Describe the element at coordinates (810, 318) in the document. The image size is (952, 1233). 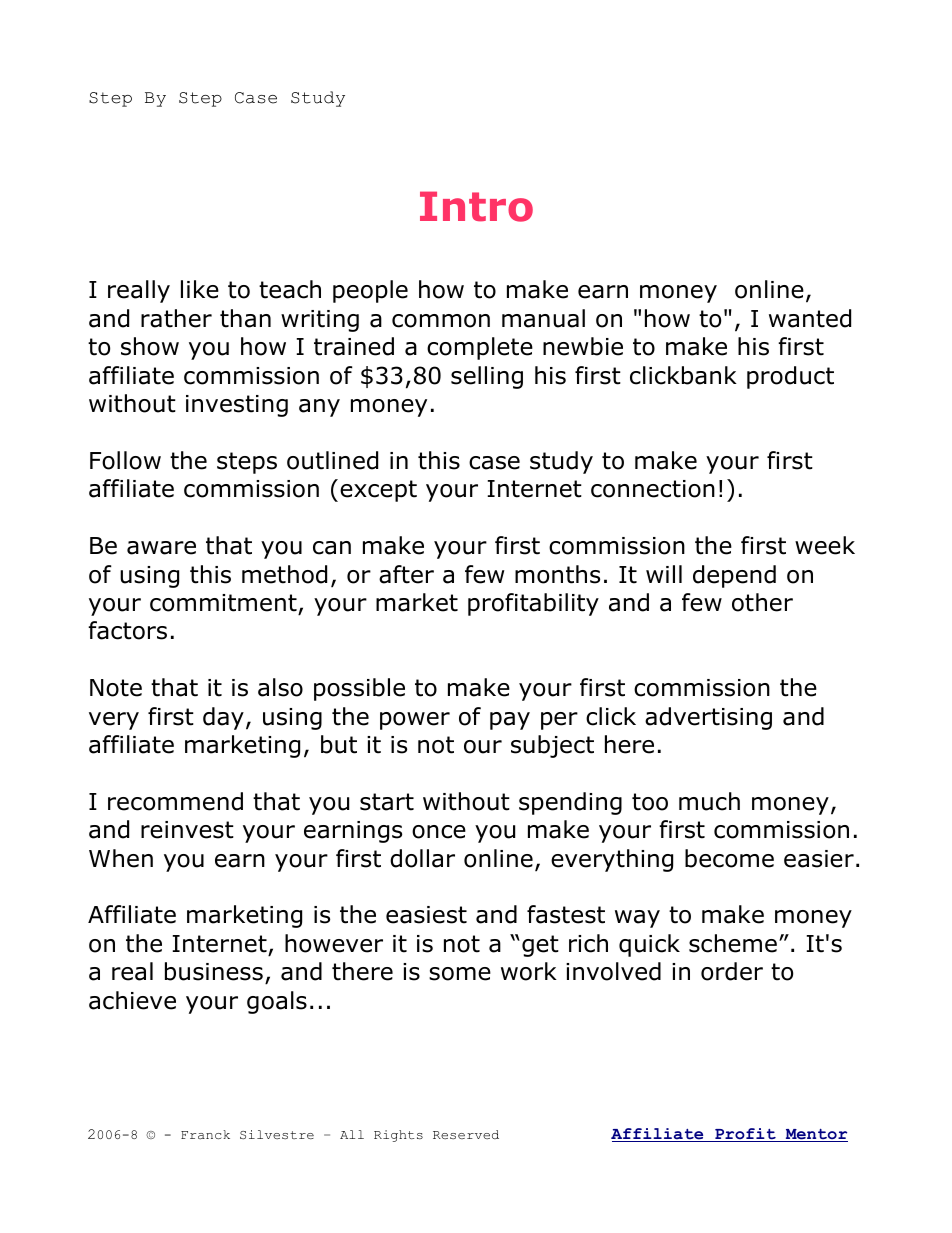
I see `wanted` at that location.
